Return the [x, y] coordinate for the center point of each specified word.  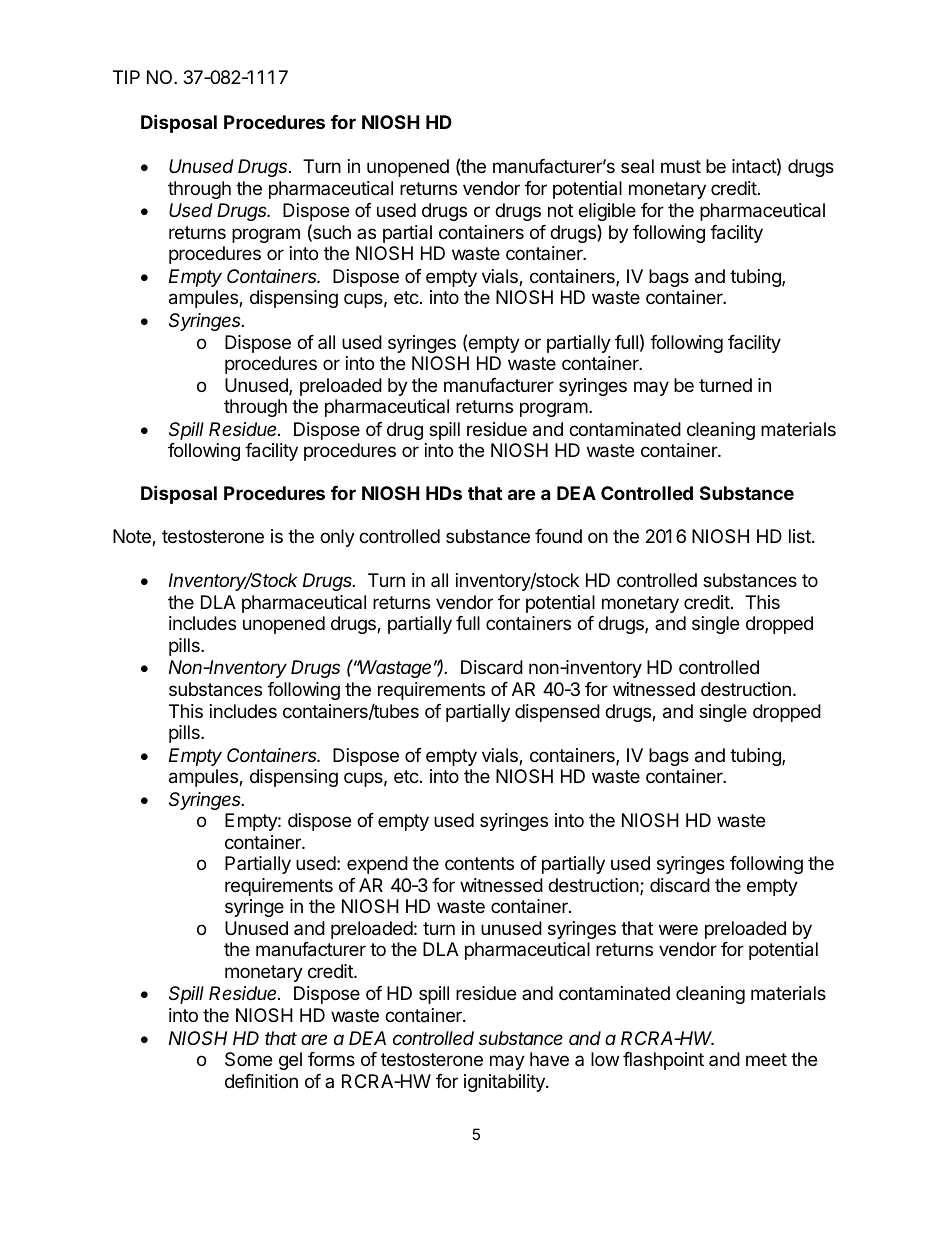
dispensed [557, 713]
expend [377, 865]
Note [133, 537]
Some [248, 1059]
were [678, 929]
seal [637, 166]
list [801, 536]
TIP [126, 77]
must [681, 166]
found [558, 536]
